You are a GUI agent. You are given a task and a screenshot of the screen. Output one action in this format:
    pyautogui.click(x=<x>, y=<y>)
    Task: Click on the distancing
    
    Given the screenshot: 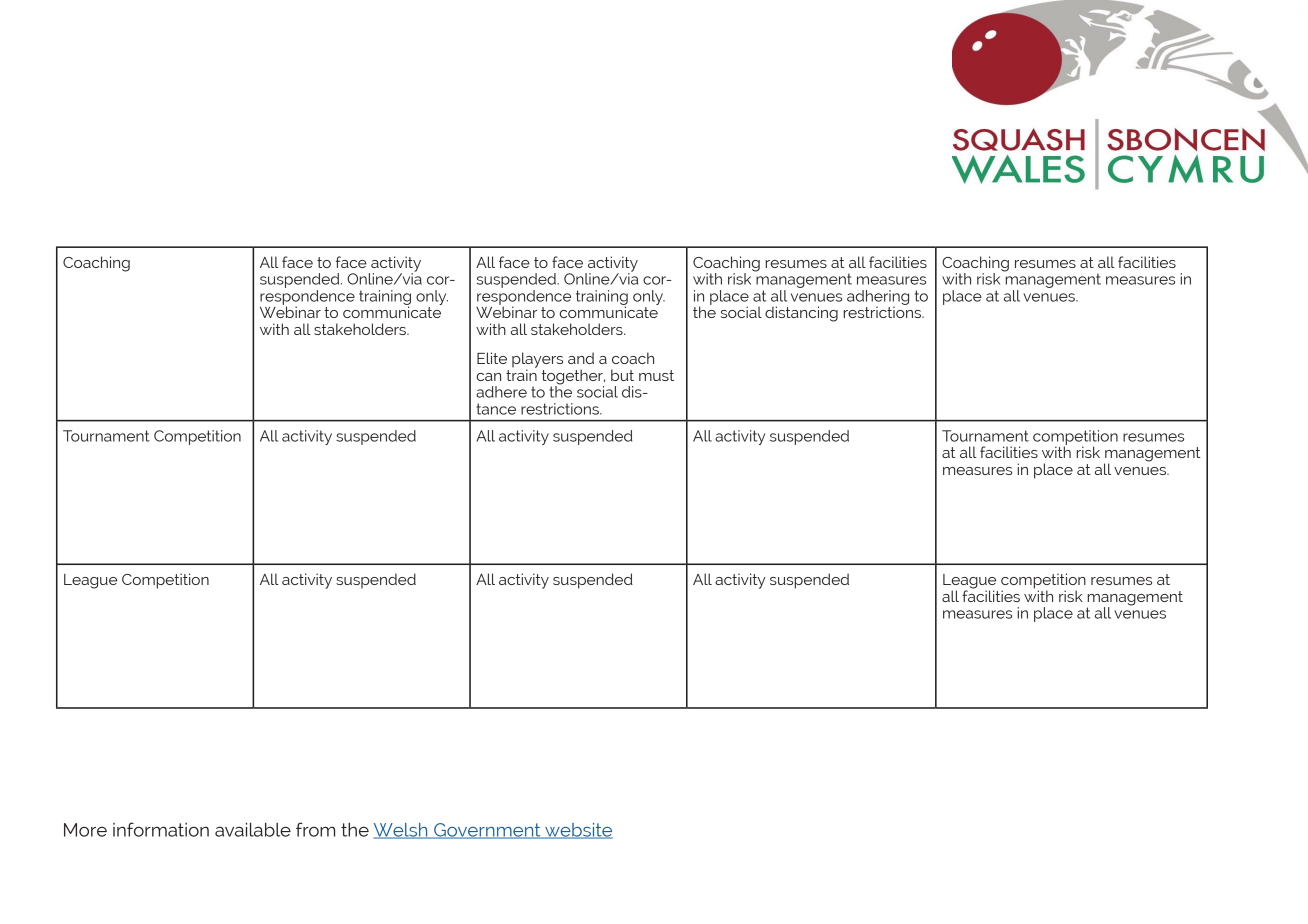 What is the action you would take?
    pyautogui.click(x=801, y=314)
